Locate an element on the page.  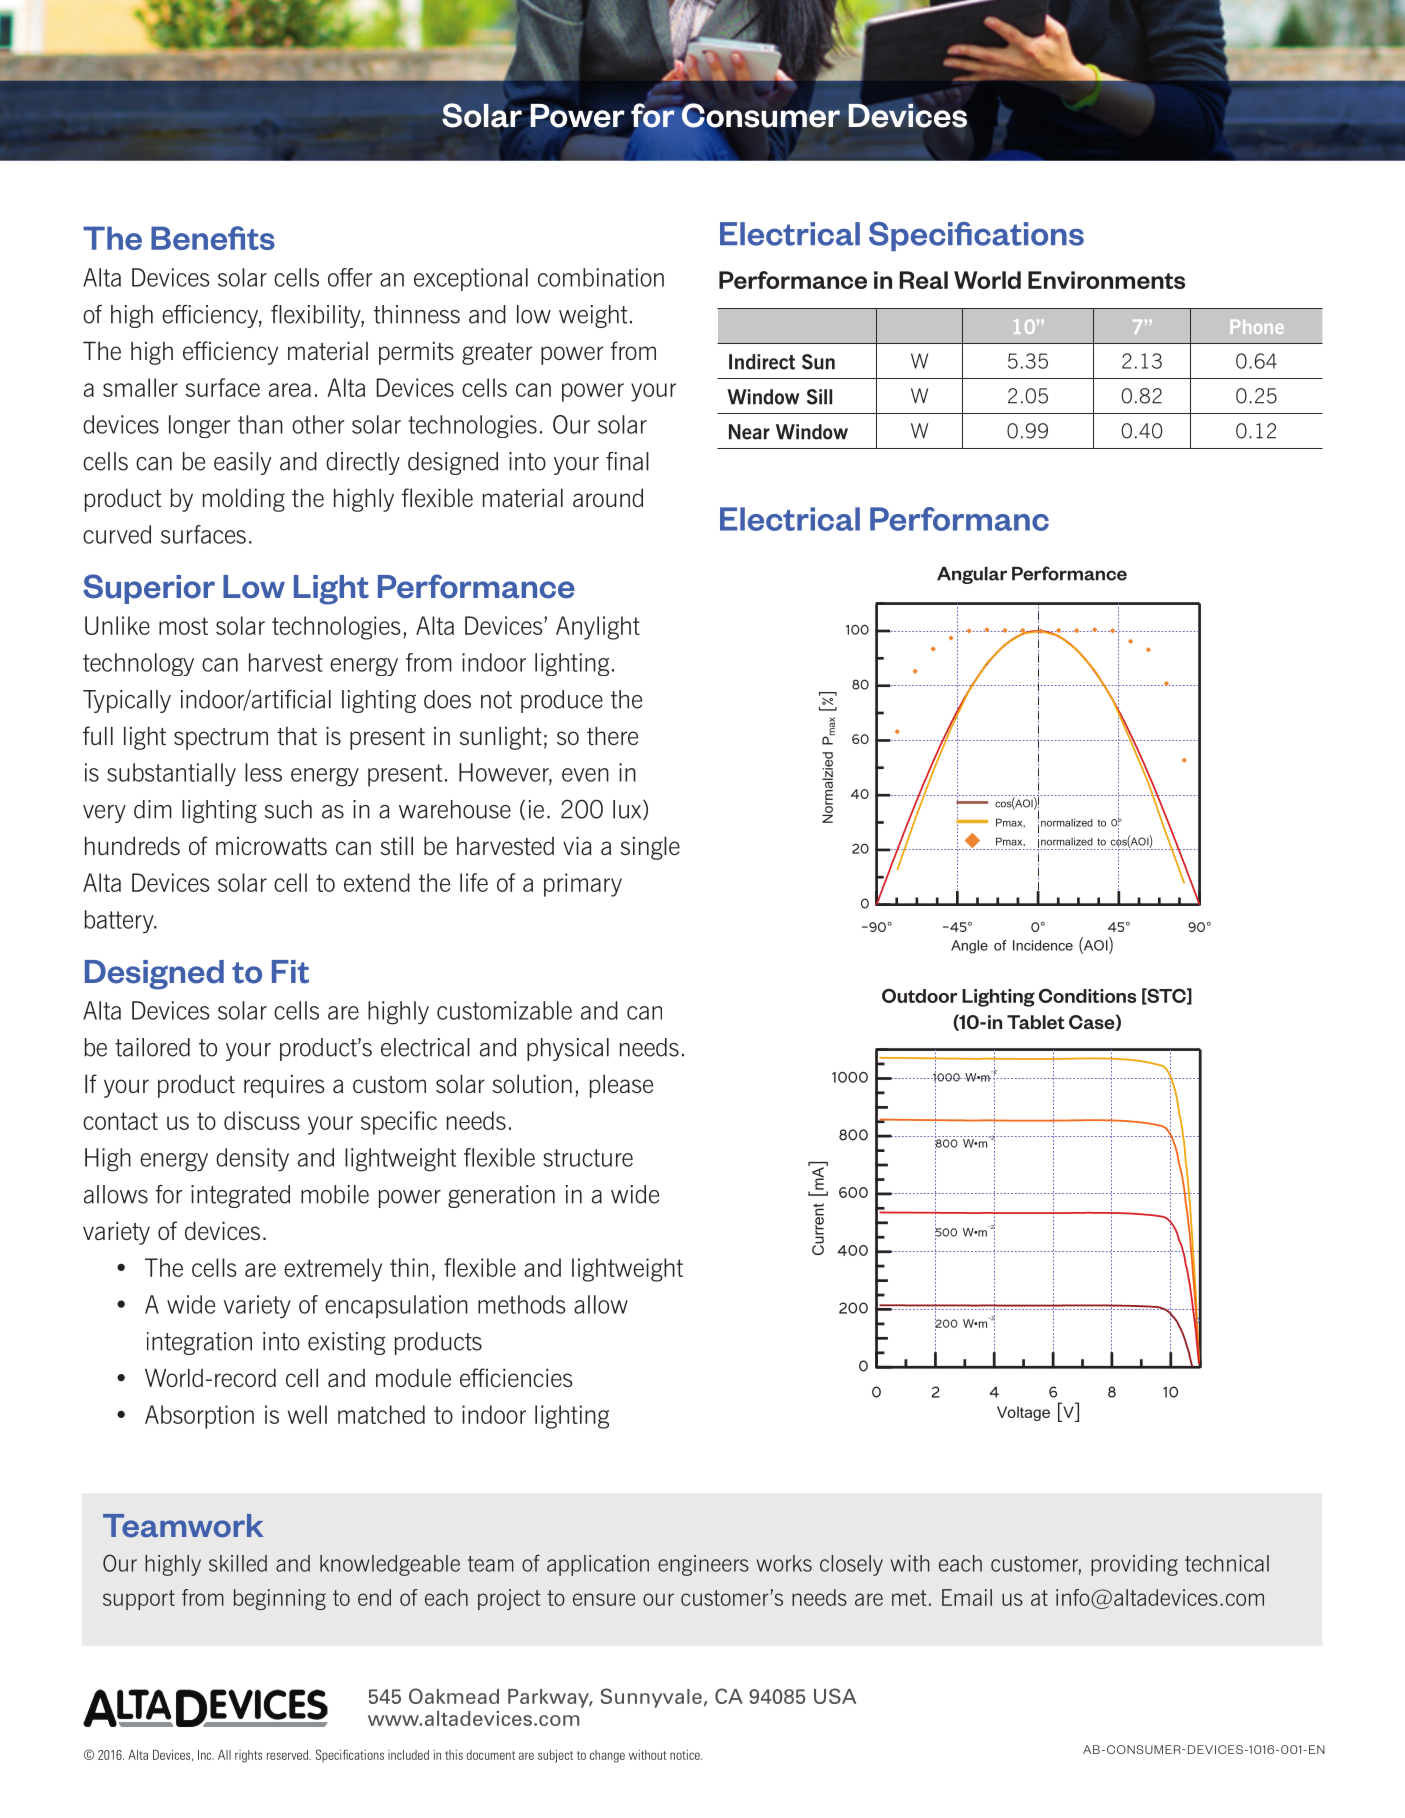
Benefits is located at coordinates (213, 238).
